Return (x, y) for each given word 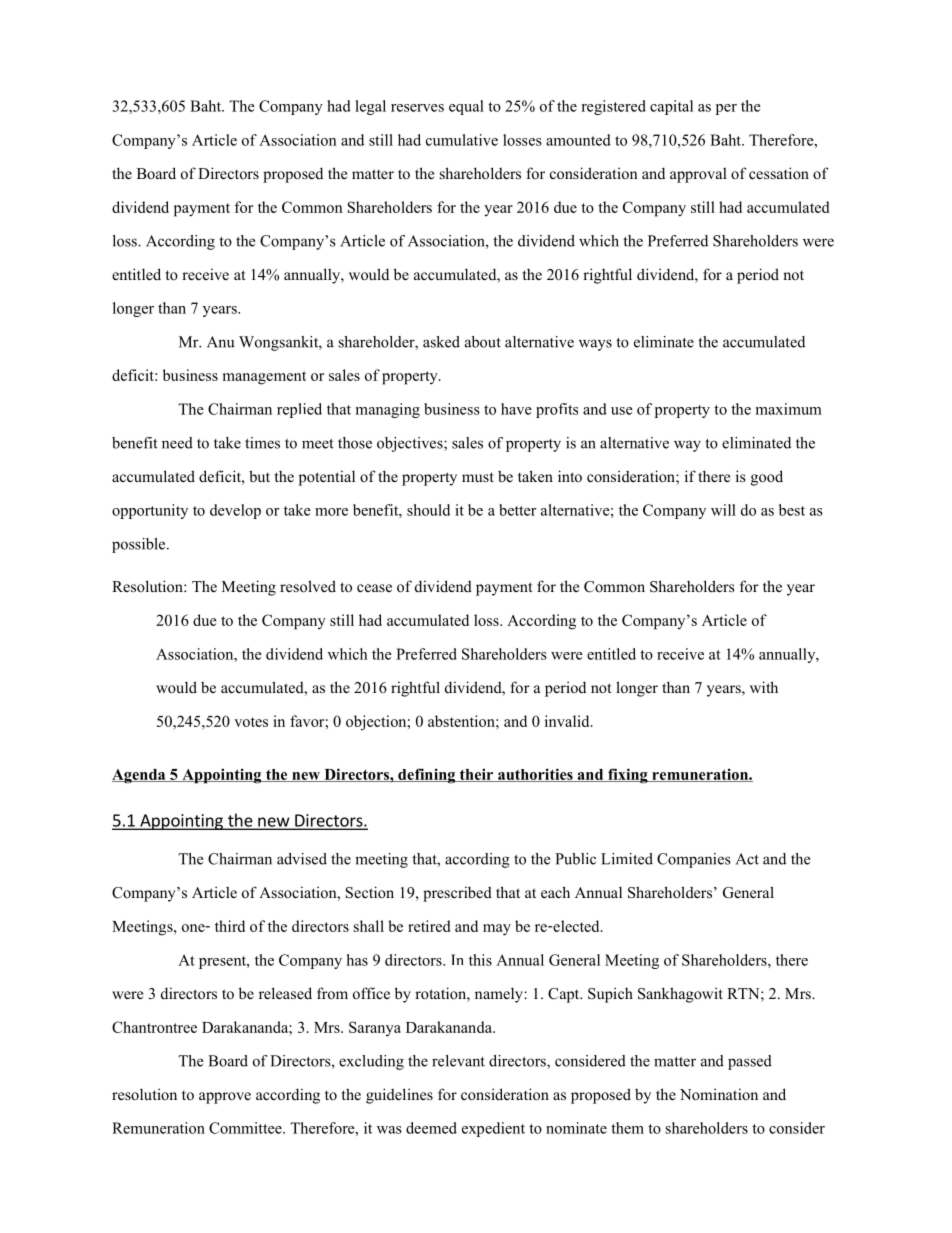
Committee (246, 1128)
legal (370, 107)
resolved (308, 586)
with (764, 687)
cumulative (462, 140)
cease (374, 588)
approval (698, 175)
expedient (493, 1129)
